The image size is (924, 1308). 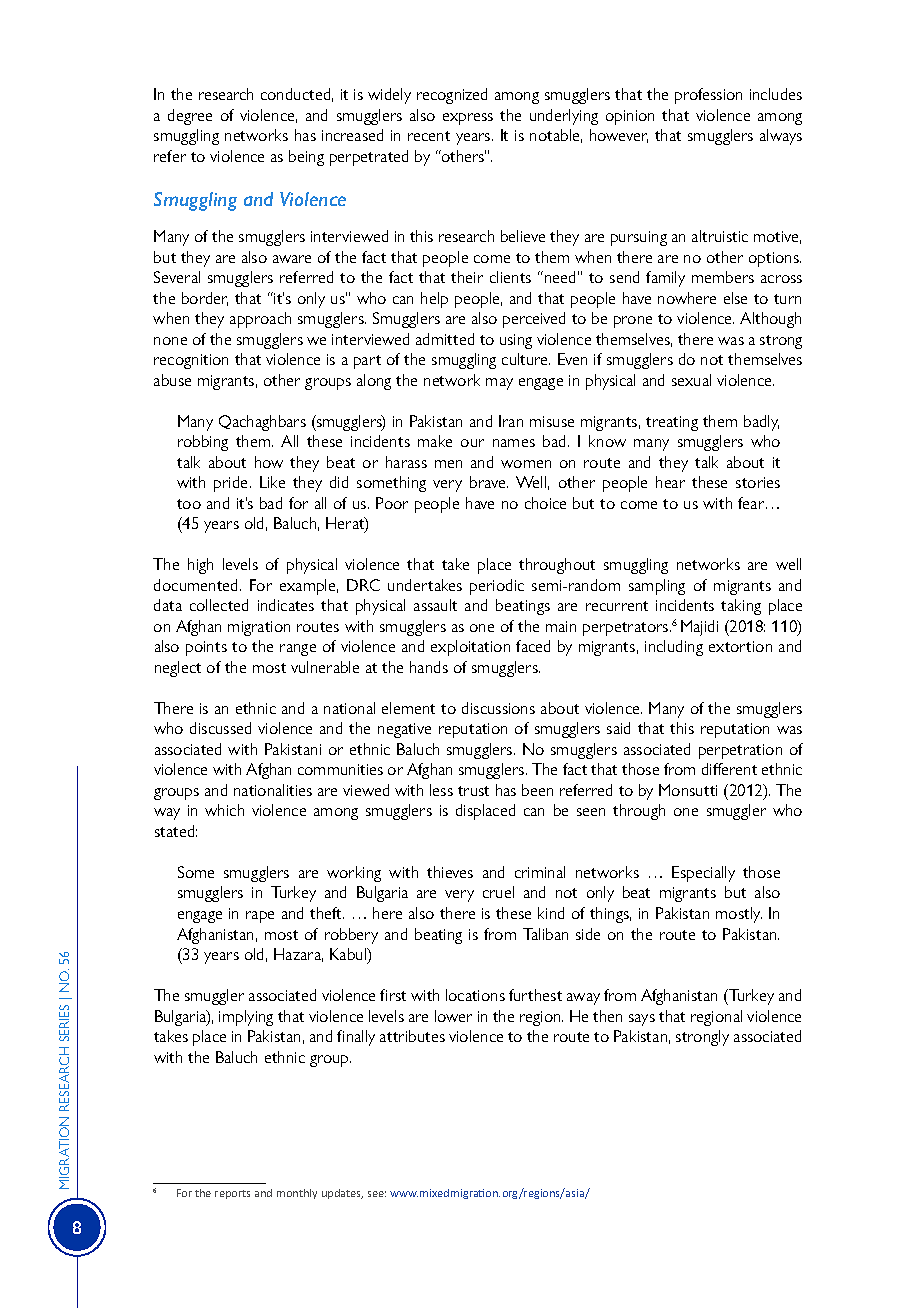 What do you see at coordinates (489, 482) in the screenshot?
I see `brave` at bounding box center [489, 482].
